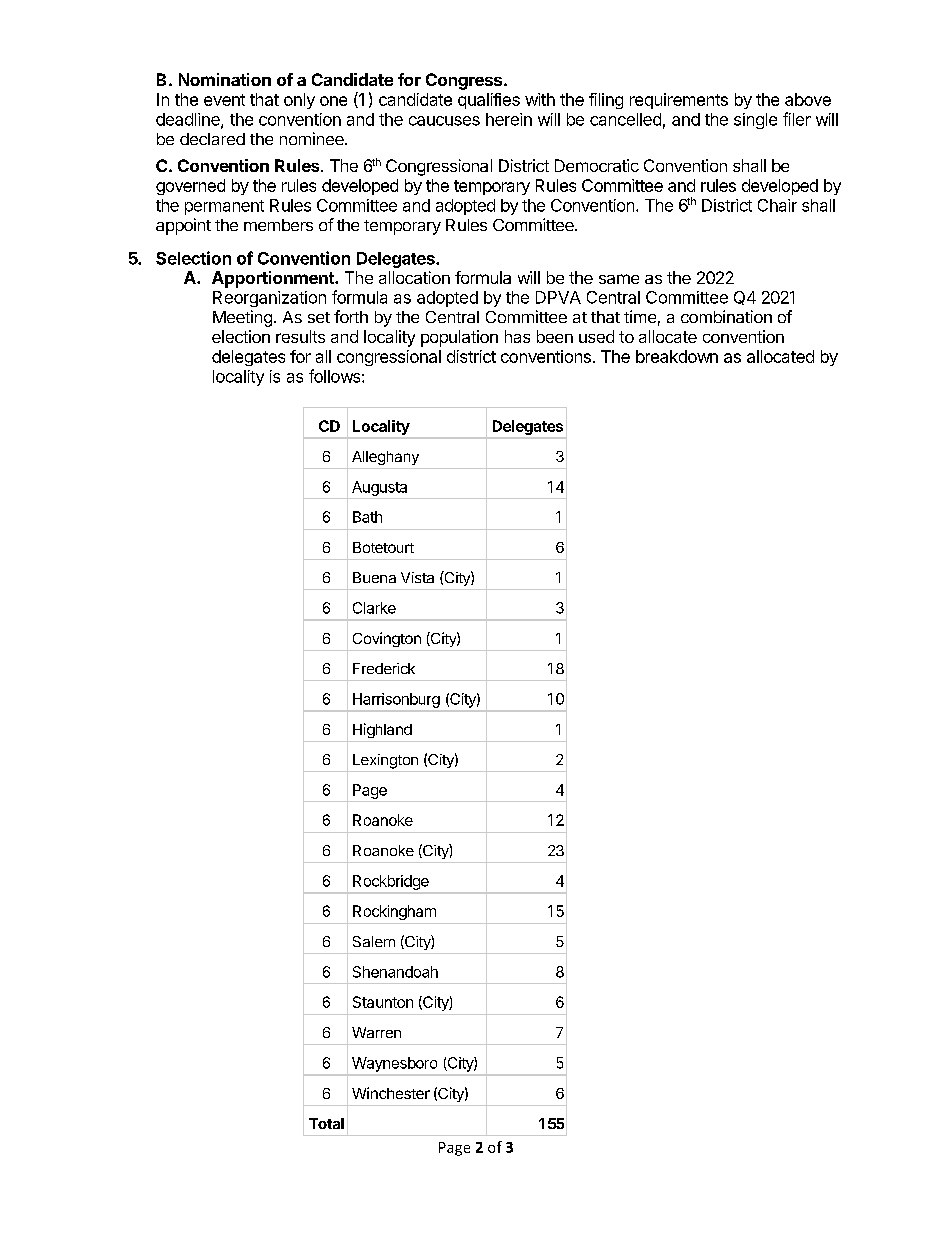  Describe the element at coordinates (376, 1032) in the screenshot. I see `Warren` at that location.
